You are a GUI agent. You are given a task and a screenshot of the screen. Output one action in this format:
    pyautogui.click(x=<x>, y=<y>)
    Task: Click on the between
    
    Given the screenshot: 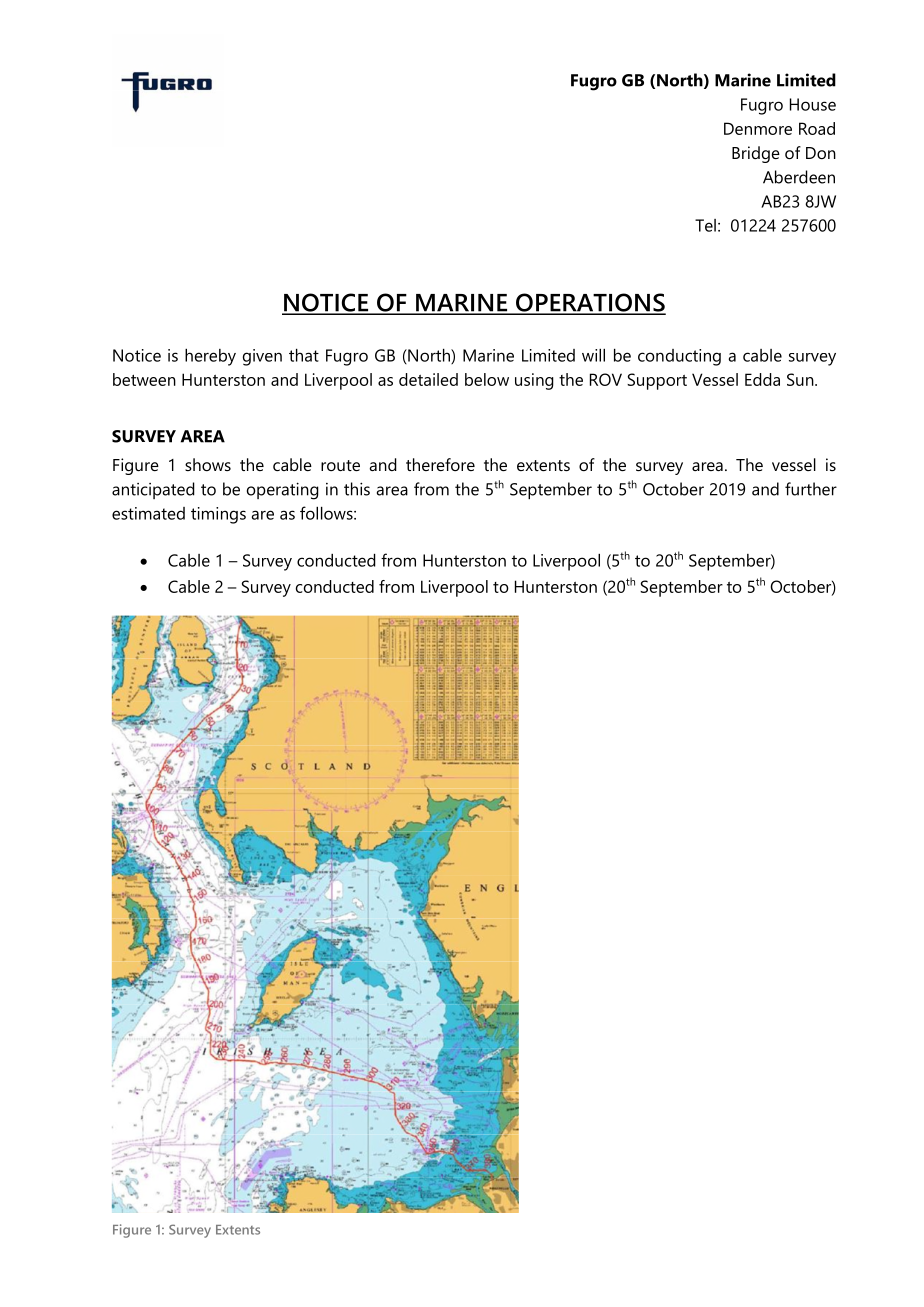 What is the action you would take?
    pyautogui.click(x=144, y=379)
